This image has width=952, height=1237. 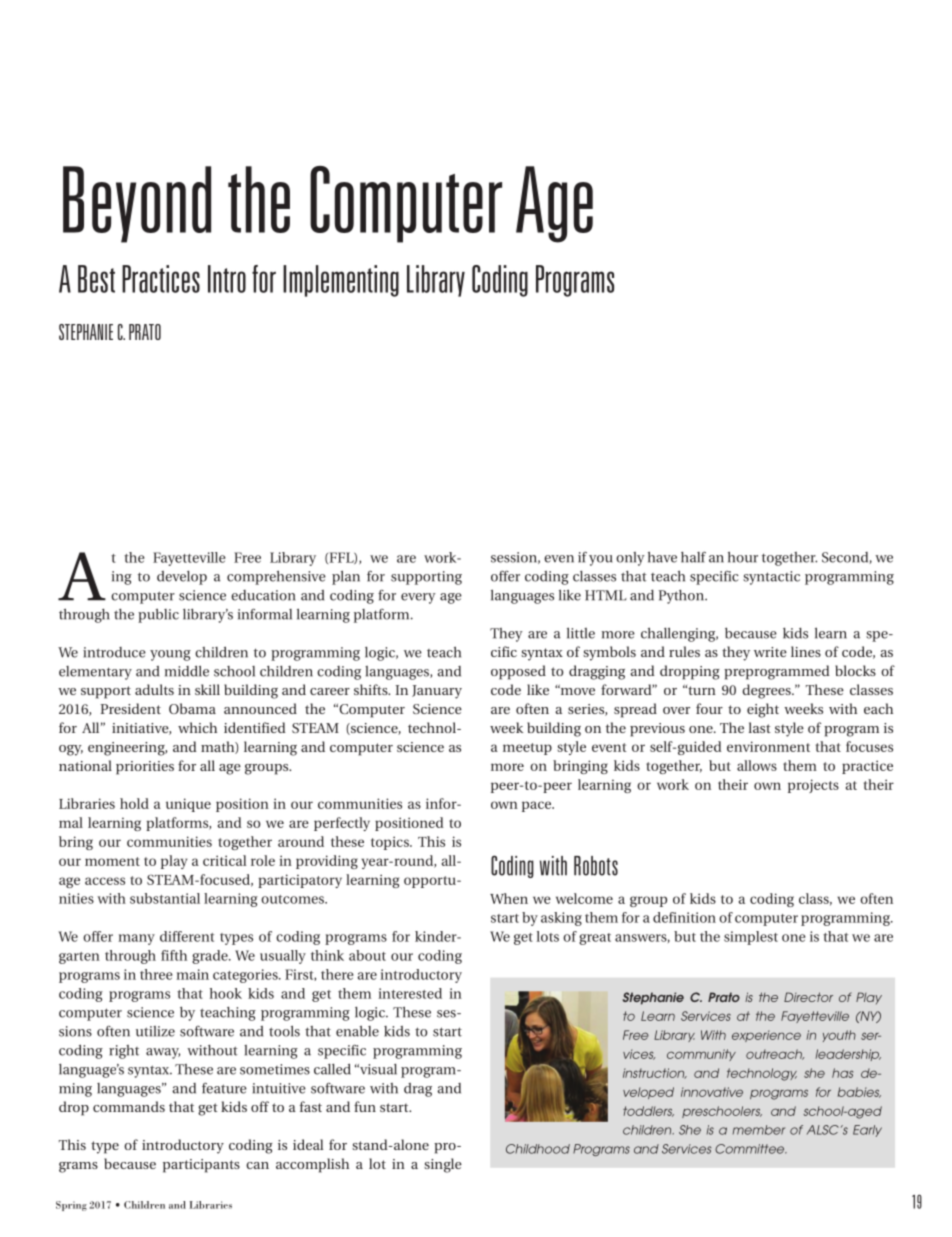 What do you see at coordinates (418, 598) in the image?
I see `every` at bounding box center [418, 598].
